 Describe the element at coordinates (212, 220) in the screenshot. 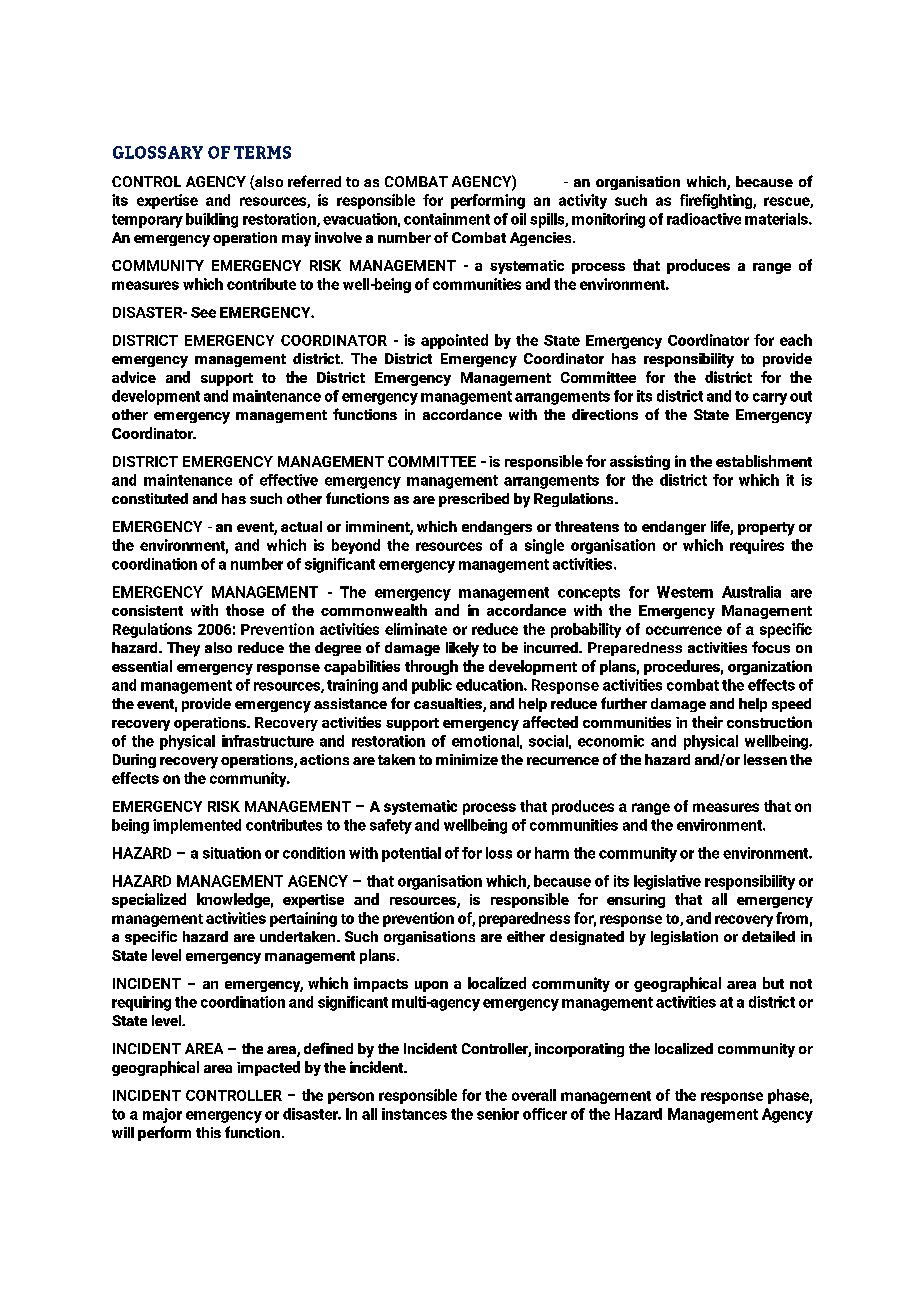

I see `building` at that location.
